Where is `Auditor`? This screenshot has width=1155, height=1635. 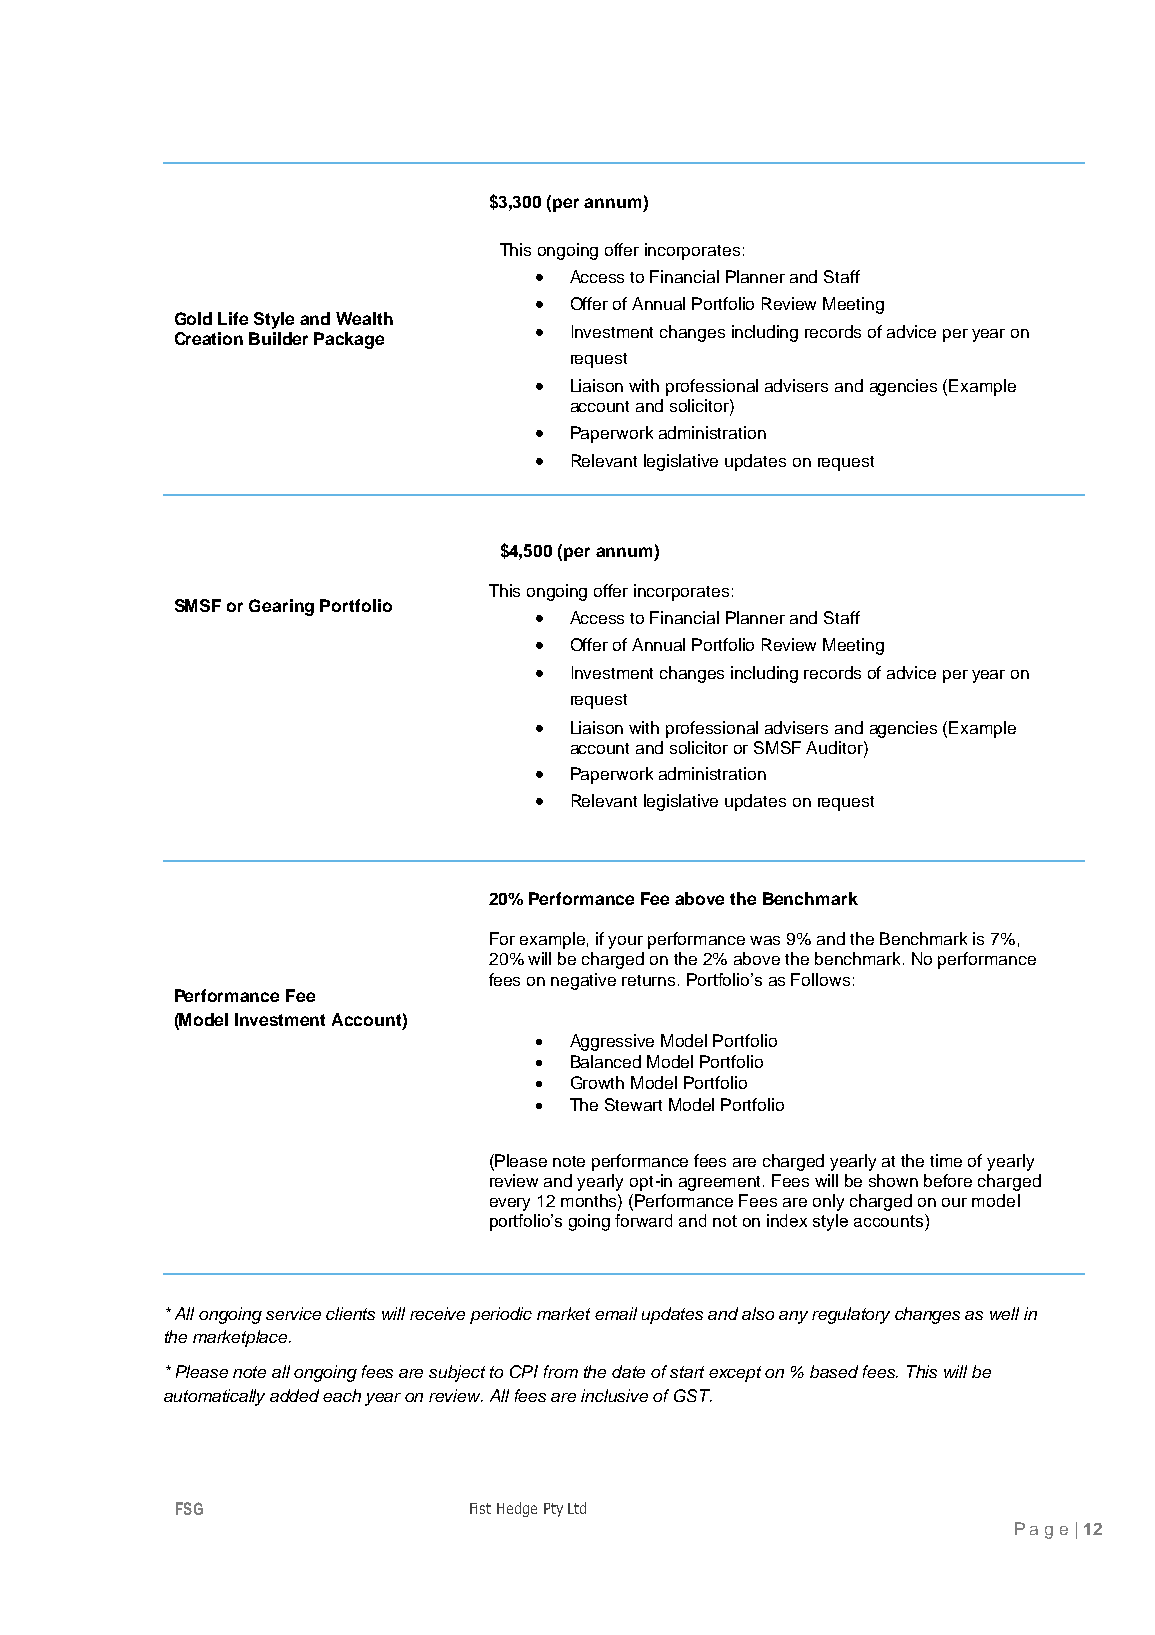 Auditor is located at coordinates (835, 747).
